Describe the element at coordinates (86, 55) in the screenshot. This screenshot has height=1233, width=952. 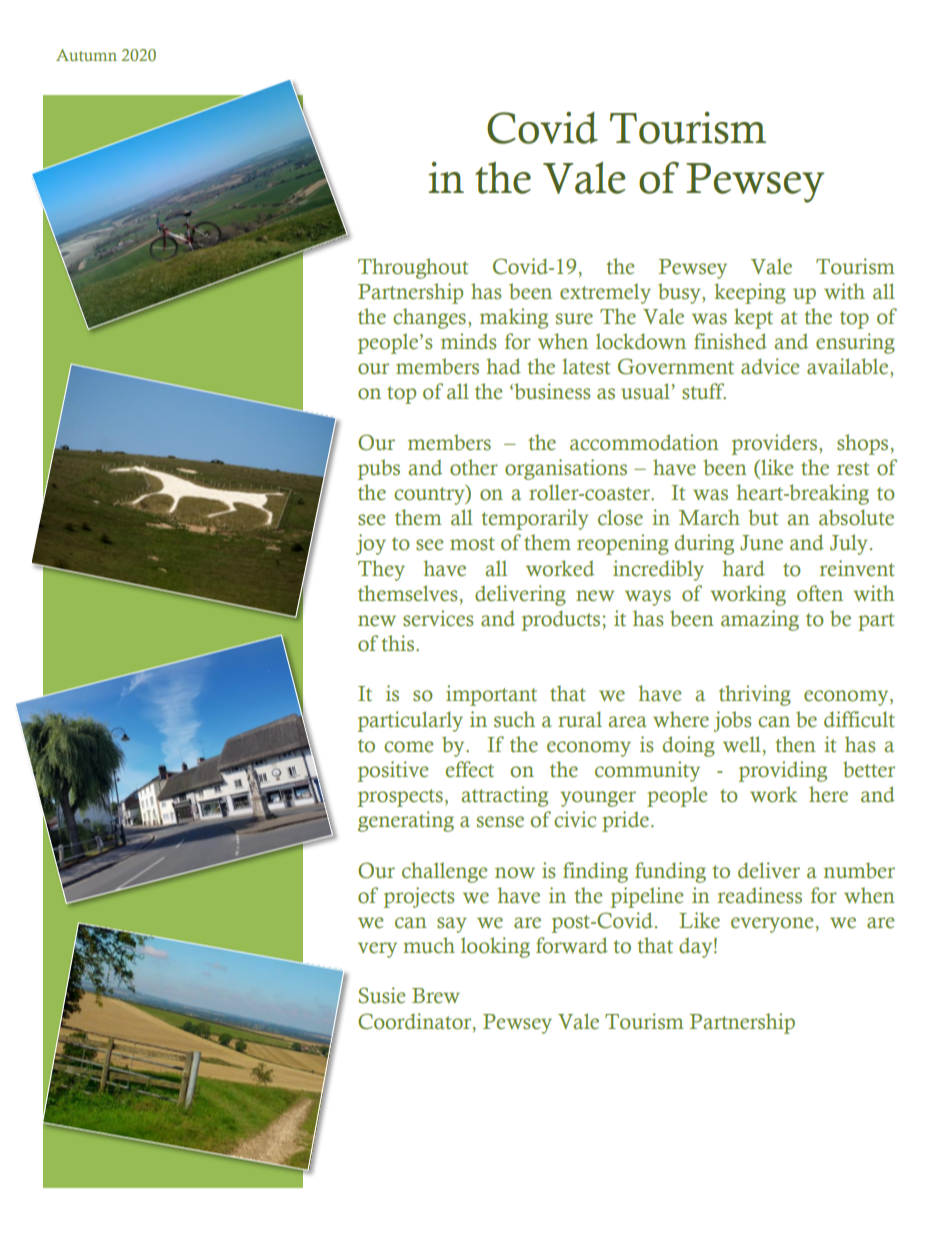
I see `Autumn` at that location.
